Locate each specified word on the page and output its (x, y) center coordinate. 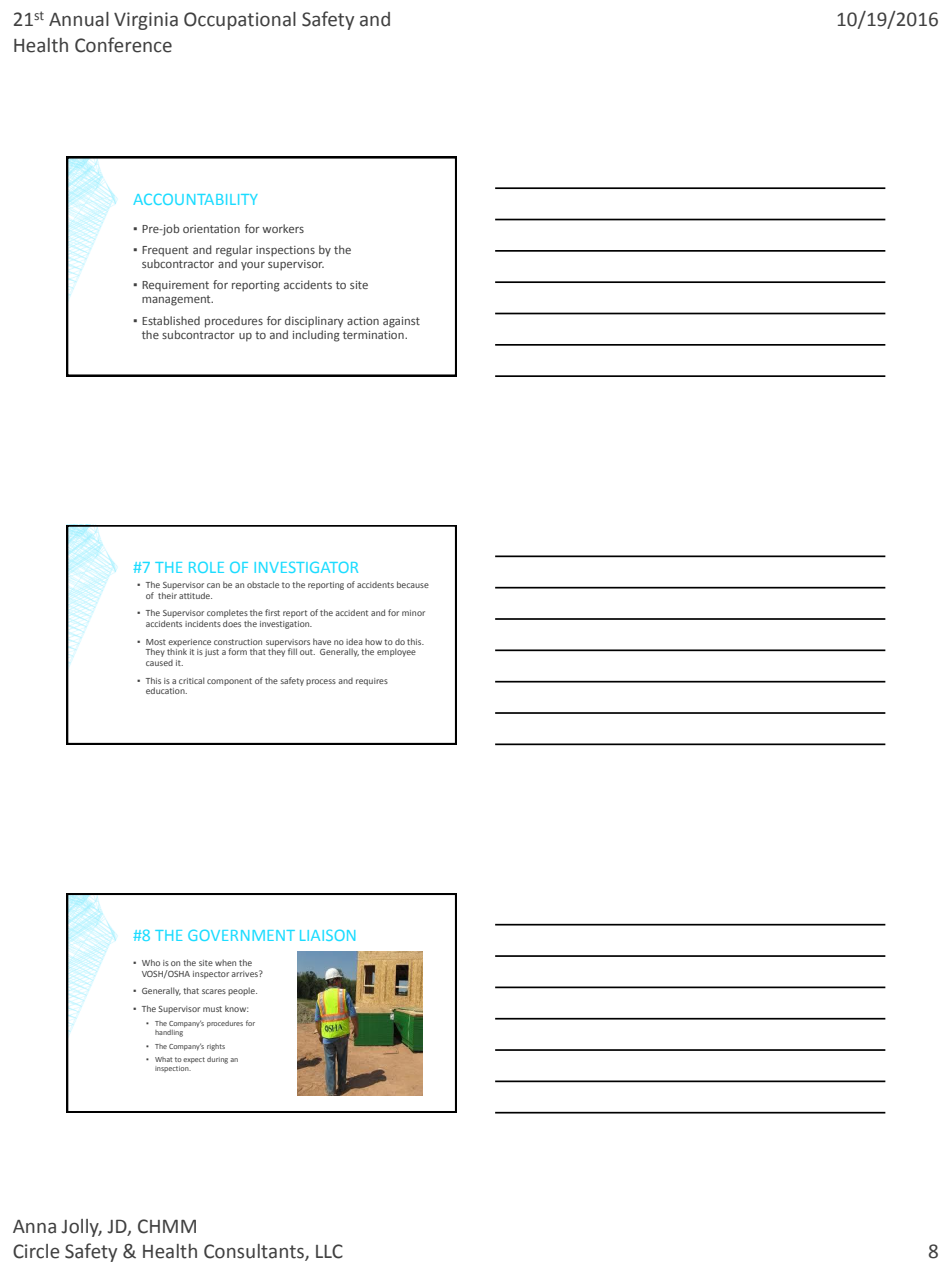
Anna (34, 1227)
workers (283, 228)
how (373, 641)
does (232, 623)
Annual (79, 19)
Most (156, 642)
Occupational (240, 21)
